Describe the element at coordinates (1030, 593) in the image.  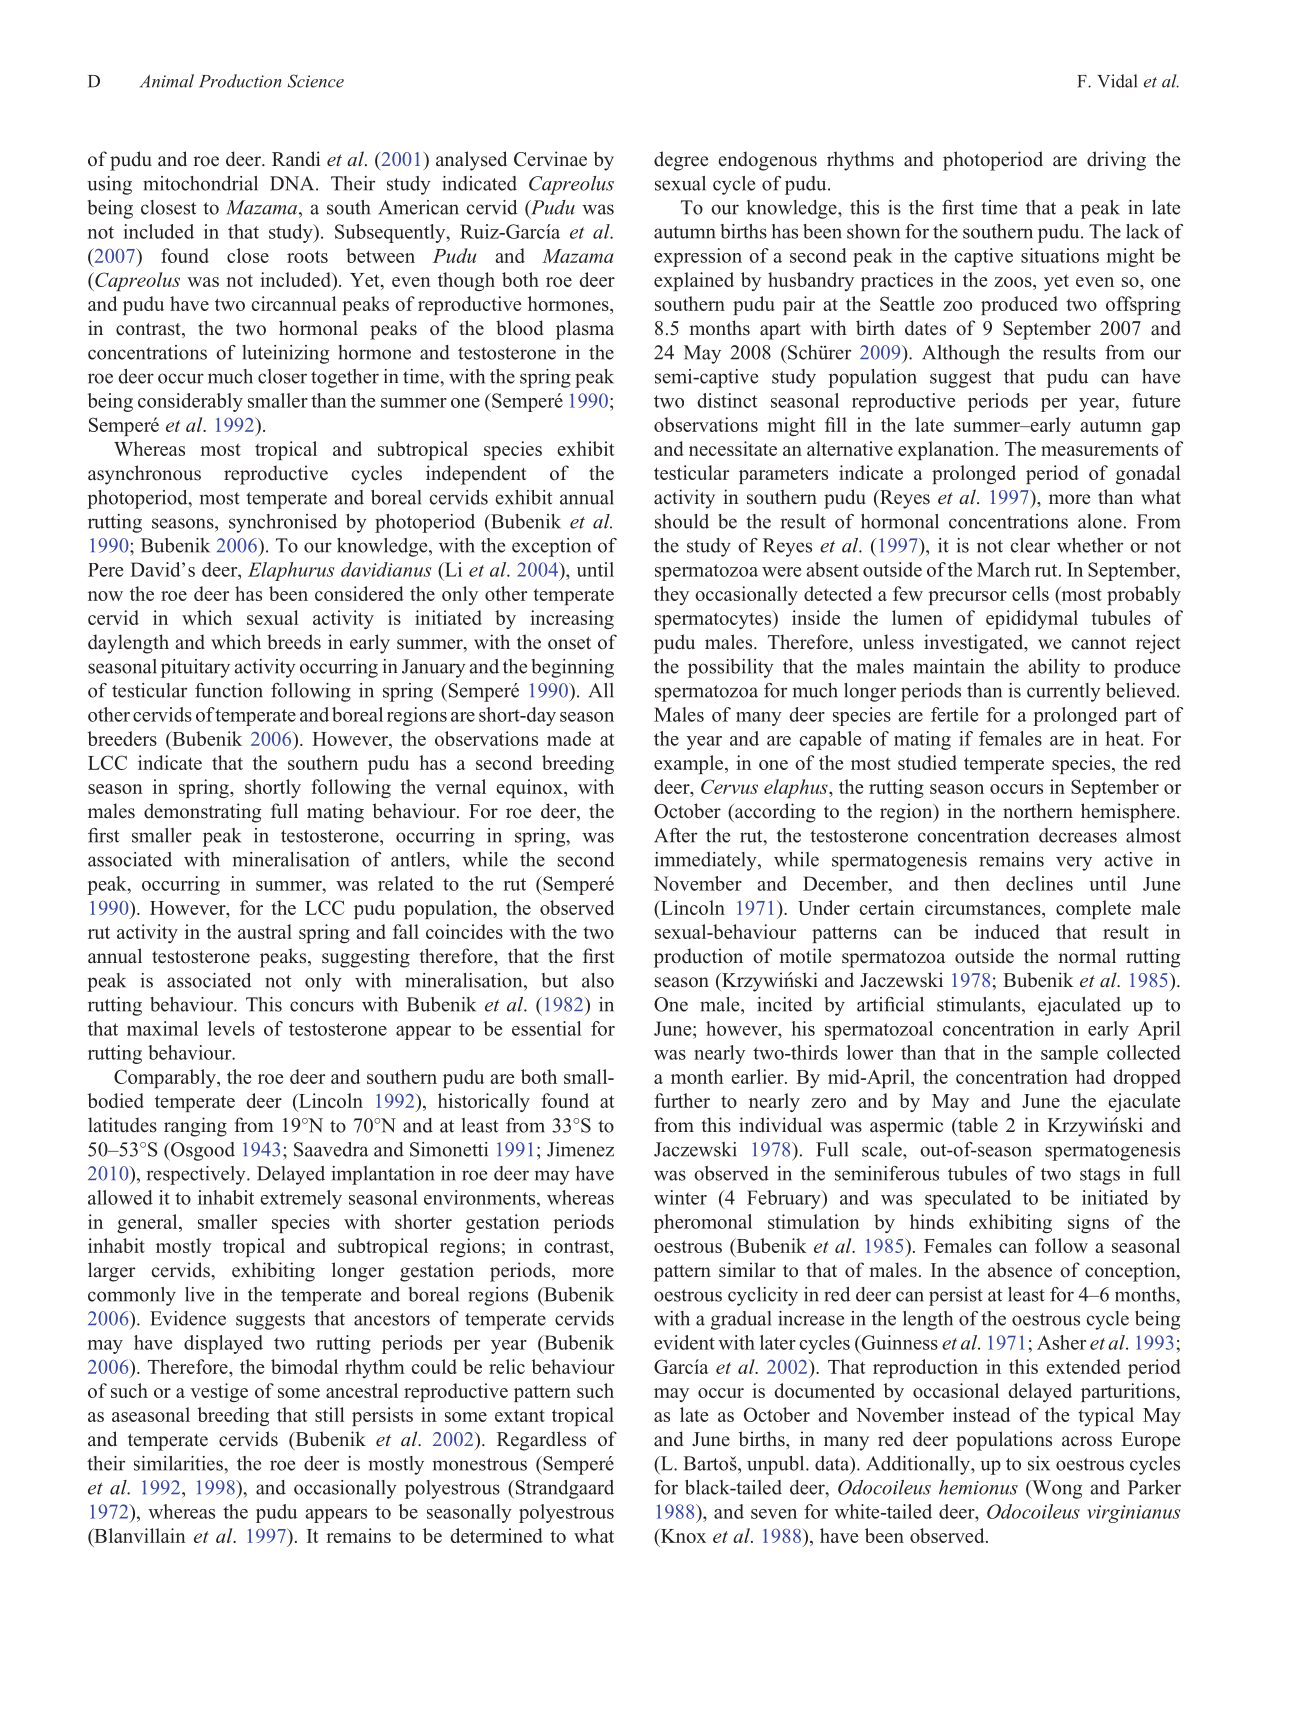
I see `cells` at that location.
